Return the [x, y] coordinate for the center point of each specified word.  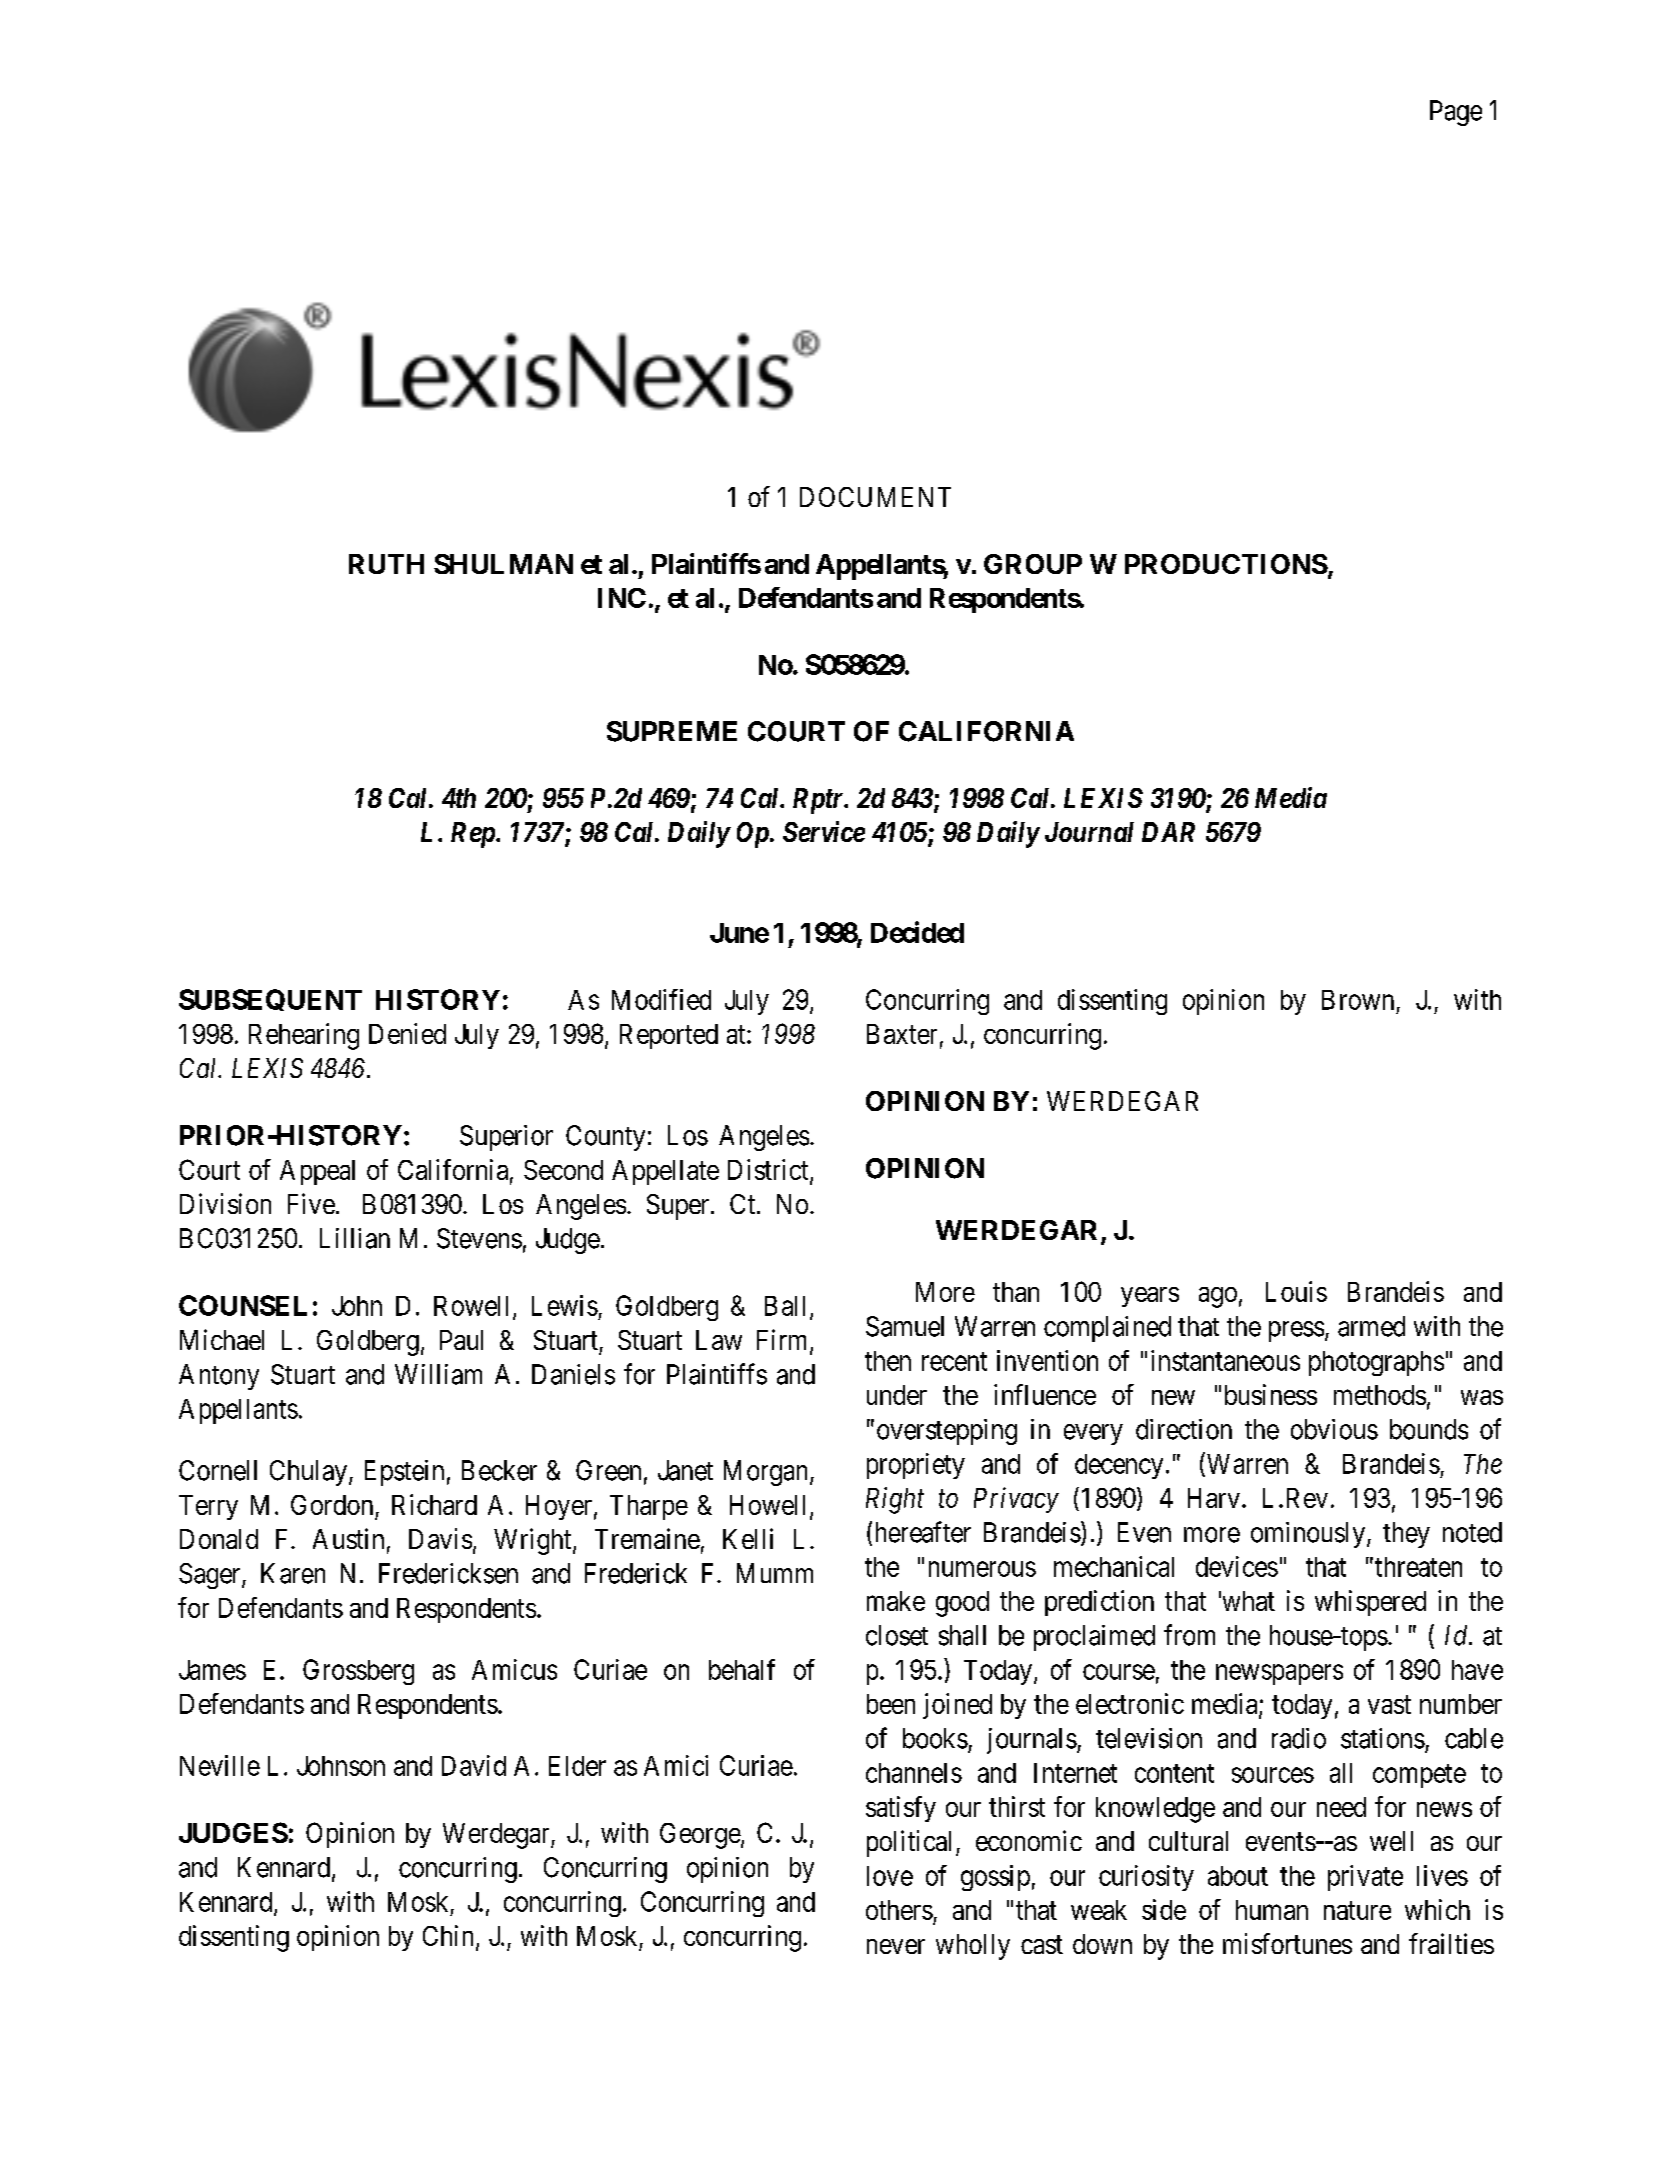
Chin [450, 1937]
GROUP [1033, 564]
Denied [407, 1033]
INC [622, 598]
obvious [1334, 1429]
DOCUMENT [875, 497]
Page [1456, 113]
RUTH [386, 564]
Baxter [902, 1034]
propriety [916, 1466]
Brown [1358, 1000]
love [890, 1876]
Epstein [404, 1473]
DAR [1168, 832]
